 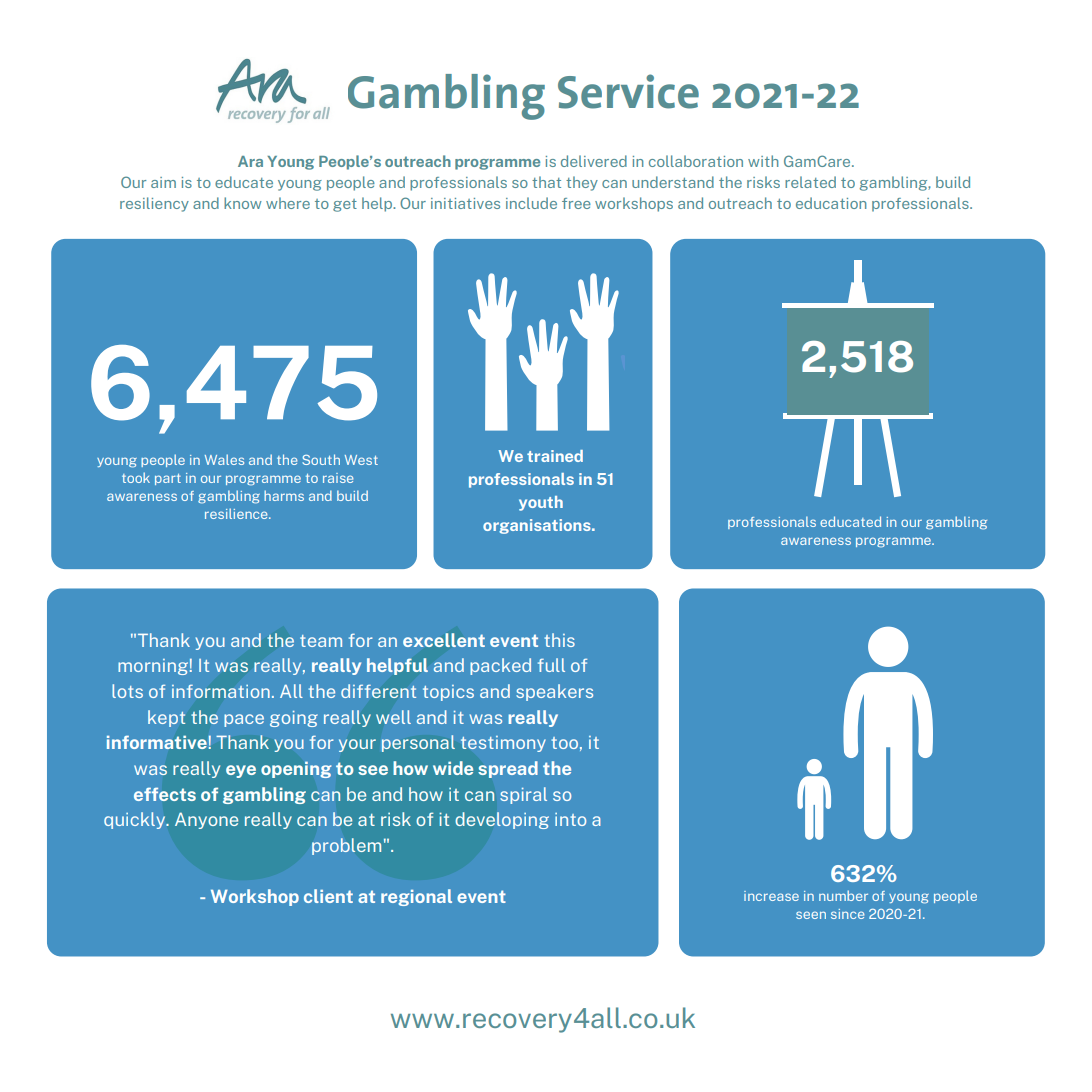 What do you see at coordinates (221, 691) in the screenshot?
I see `information` at bounding box center [221, 691].
